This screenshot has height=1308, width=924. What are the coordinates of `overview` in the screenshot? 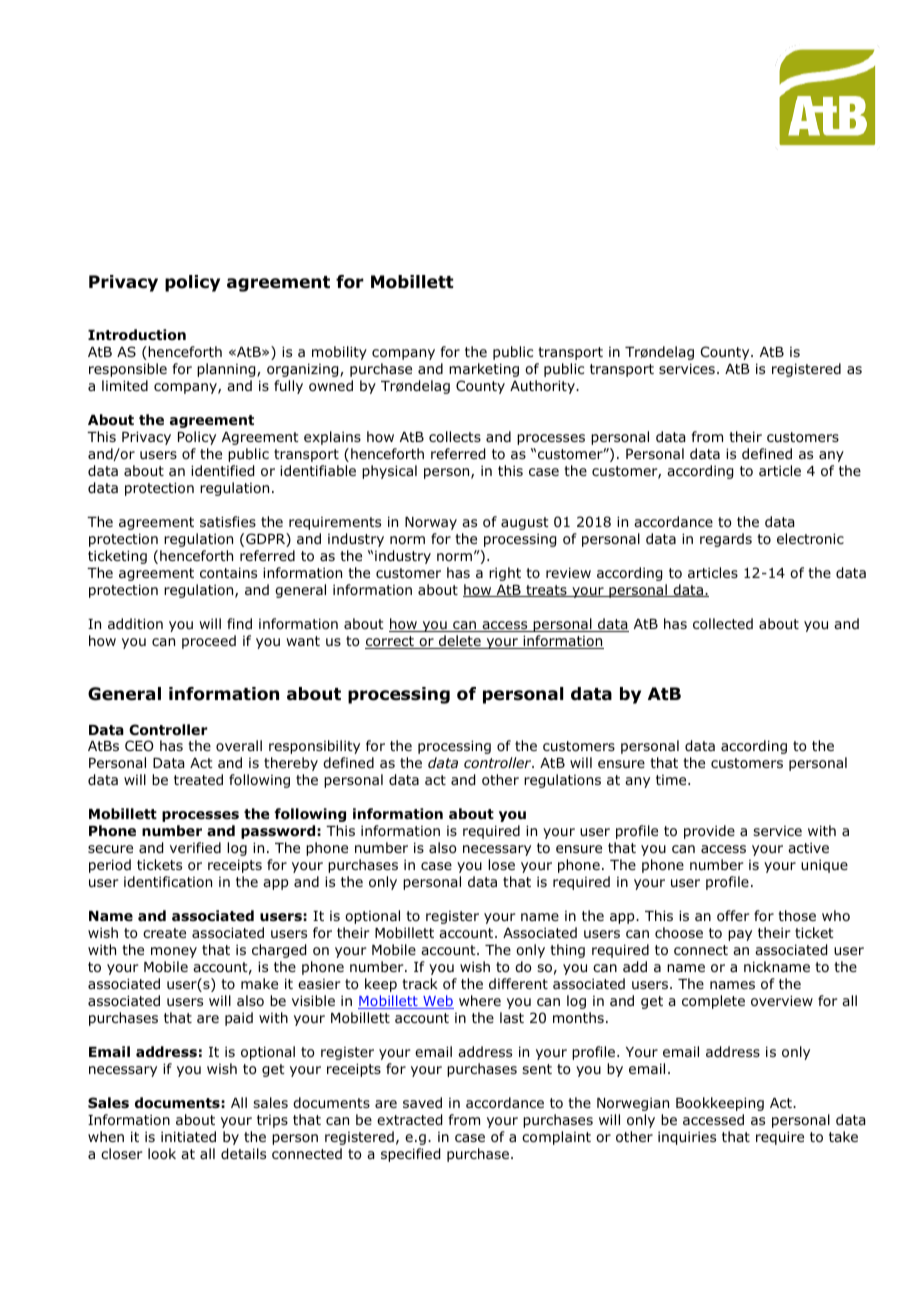 It's located at (782, 1001).
